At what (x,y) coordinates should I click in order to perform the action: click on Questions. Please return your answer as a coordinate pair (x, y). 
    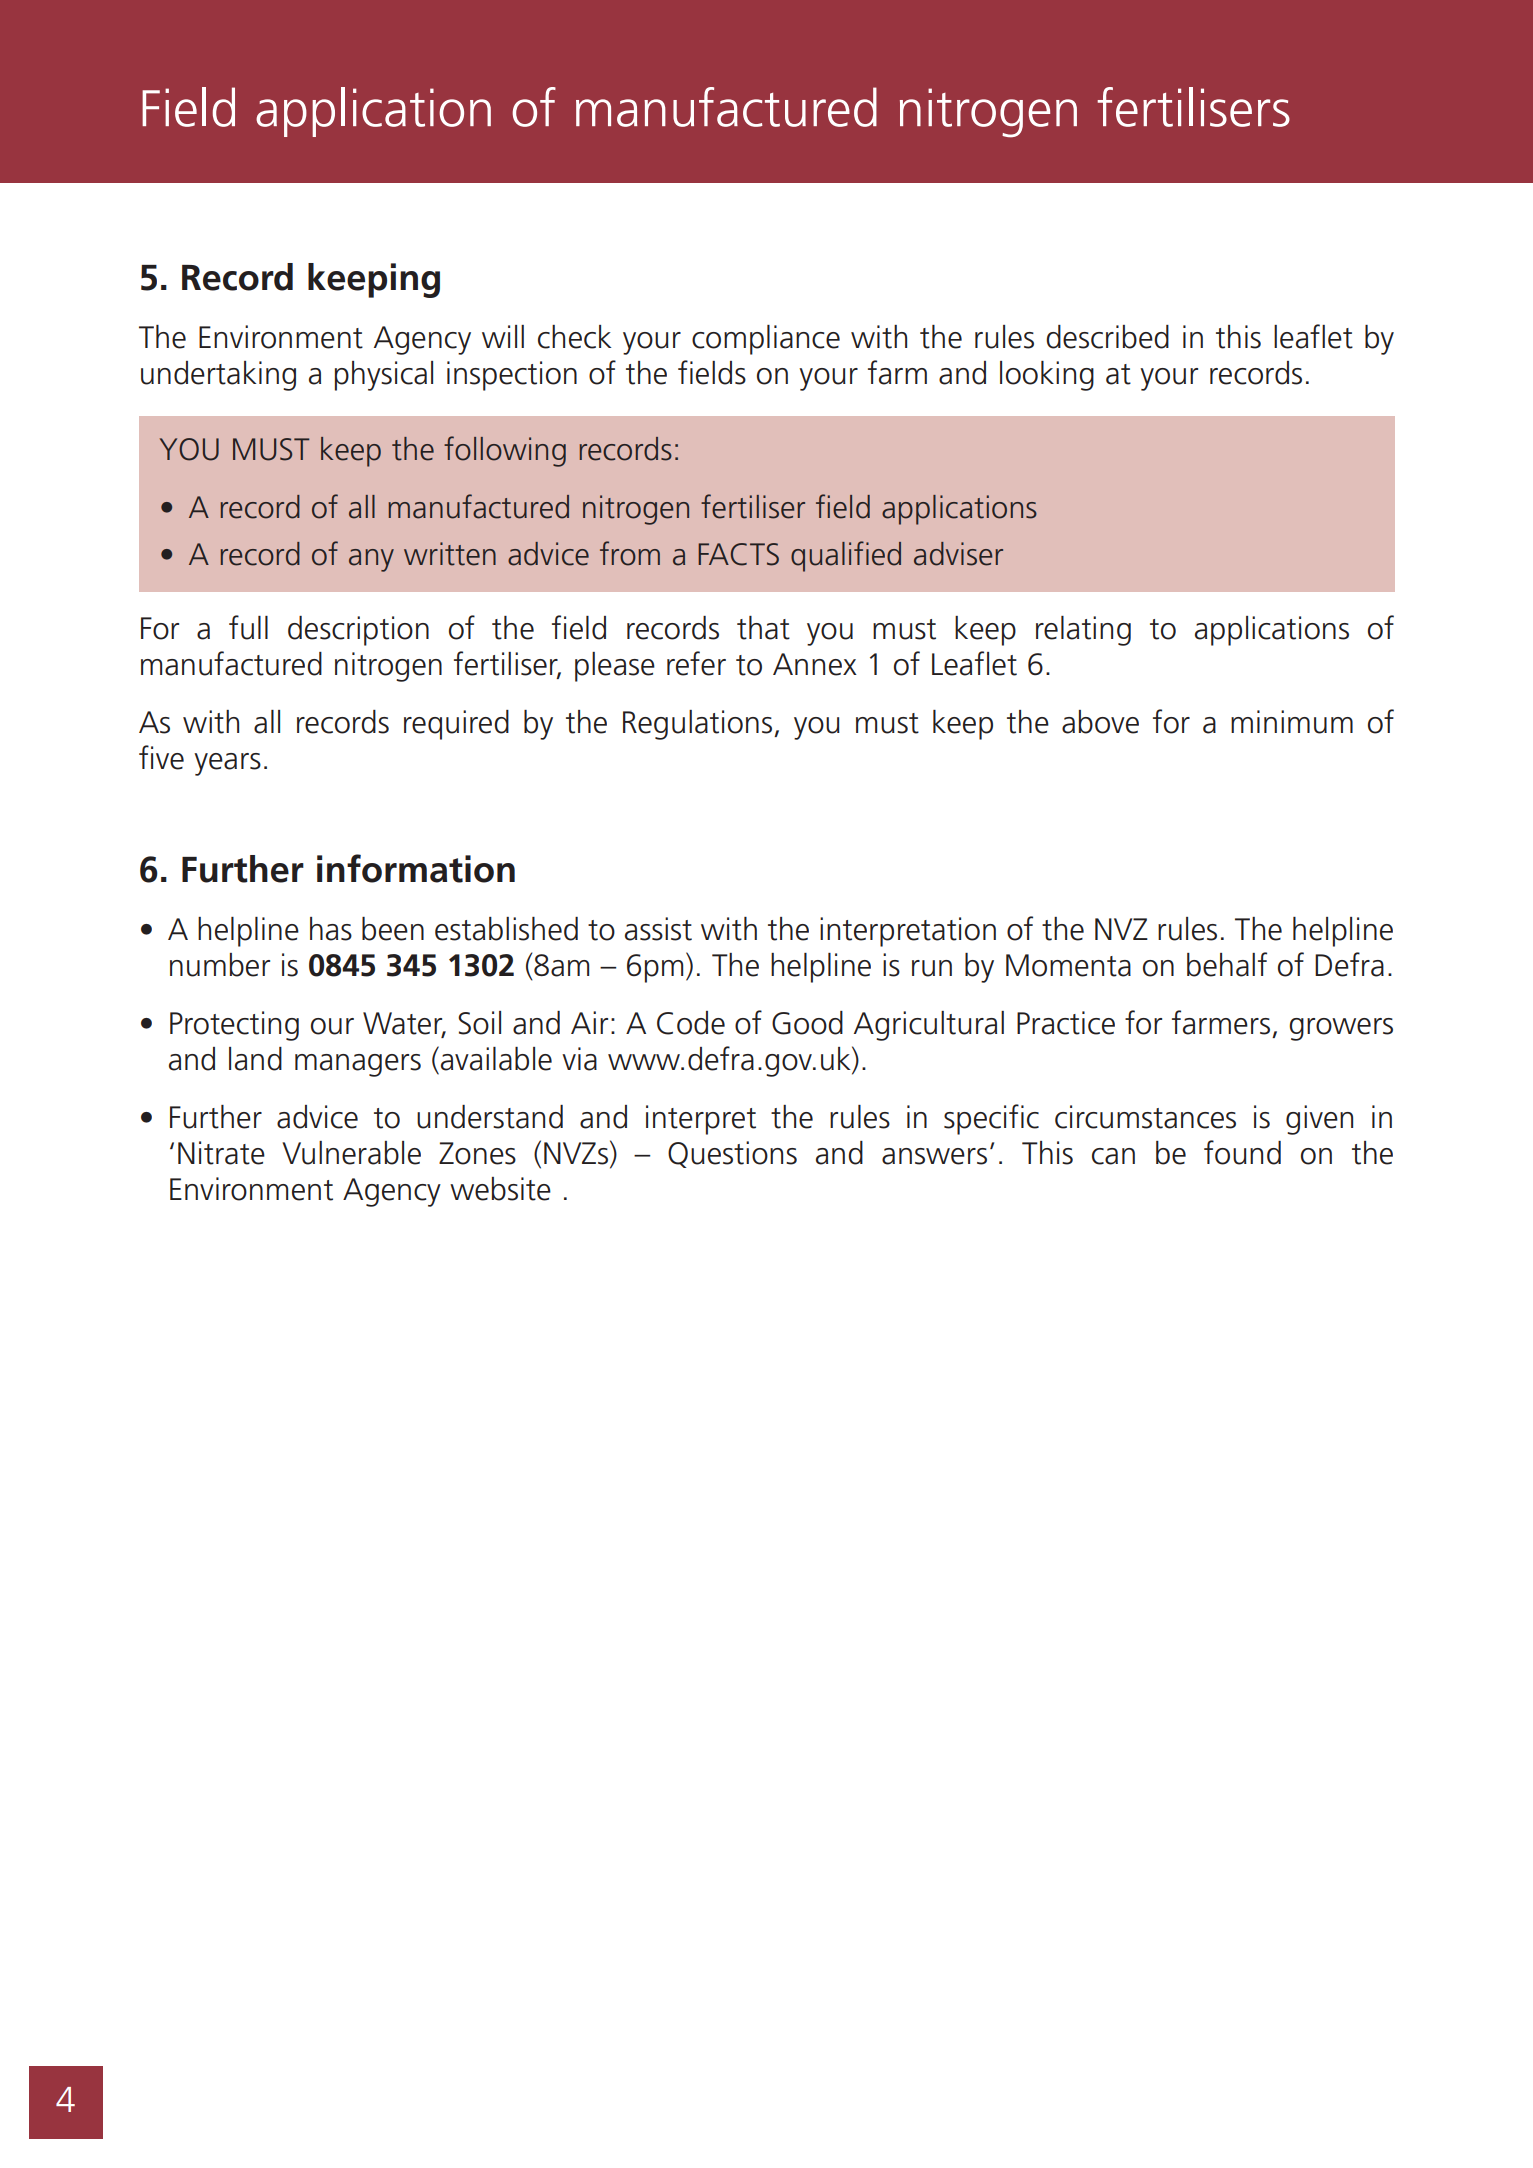
    Looking at the image, I should click on (732, 1154).
